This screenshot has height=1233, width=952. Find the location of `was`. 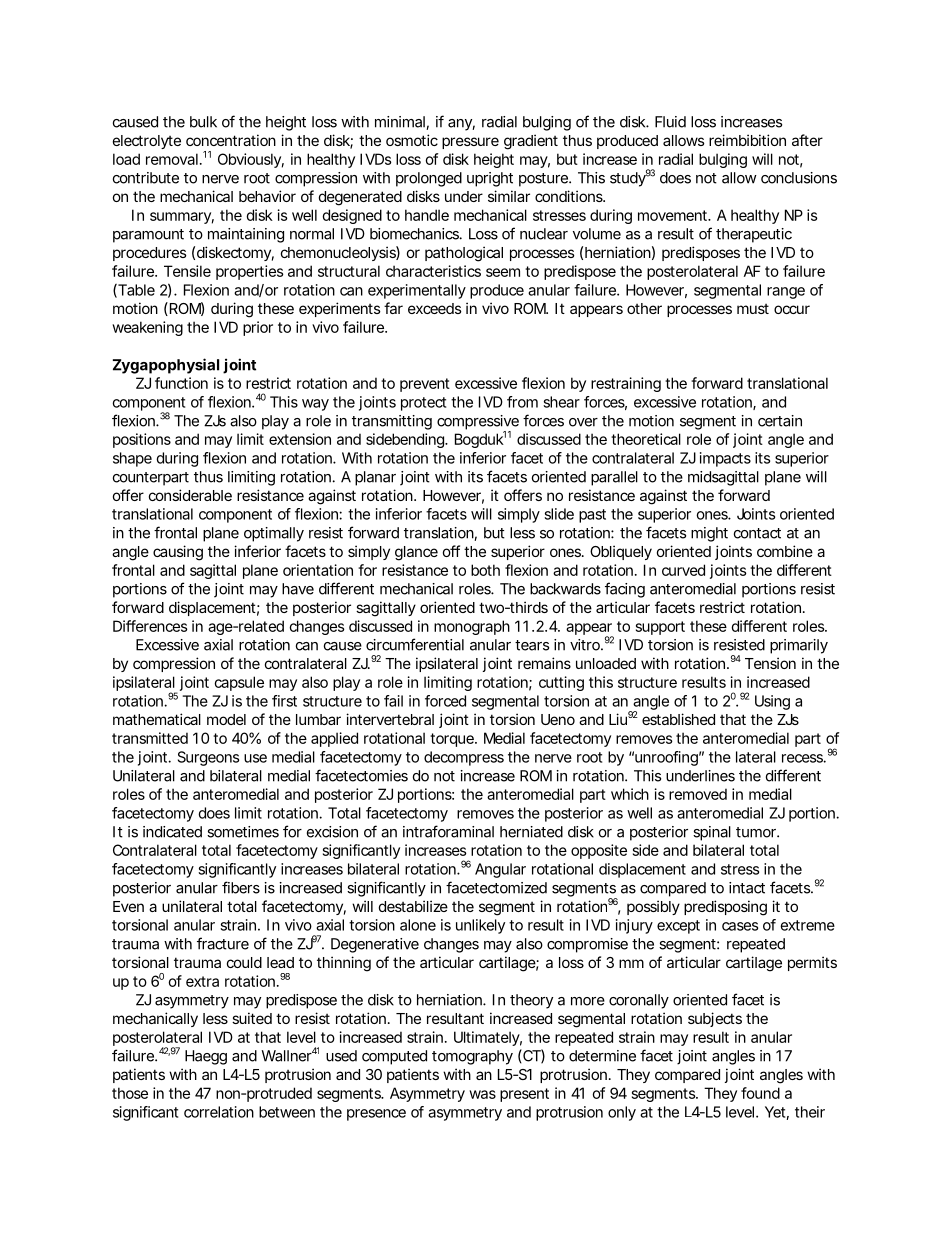

was is located at coordinates (482, 1094).
